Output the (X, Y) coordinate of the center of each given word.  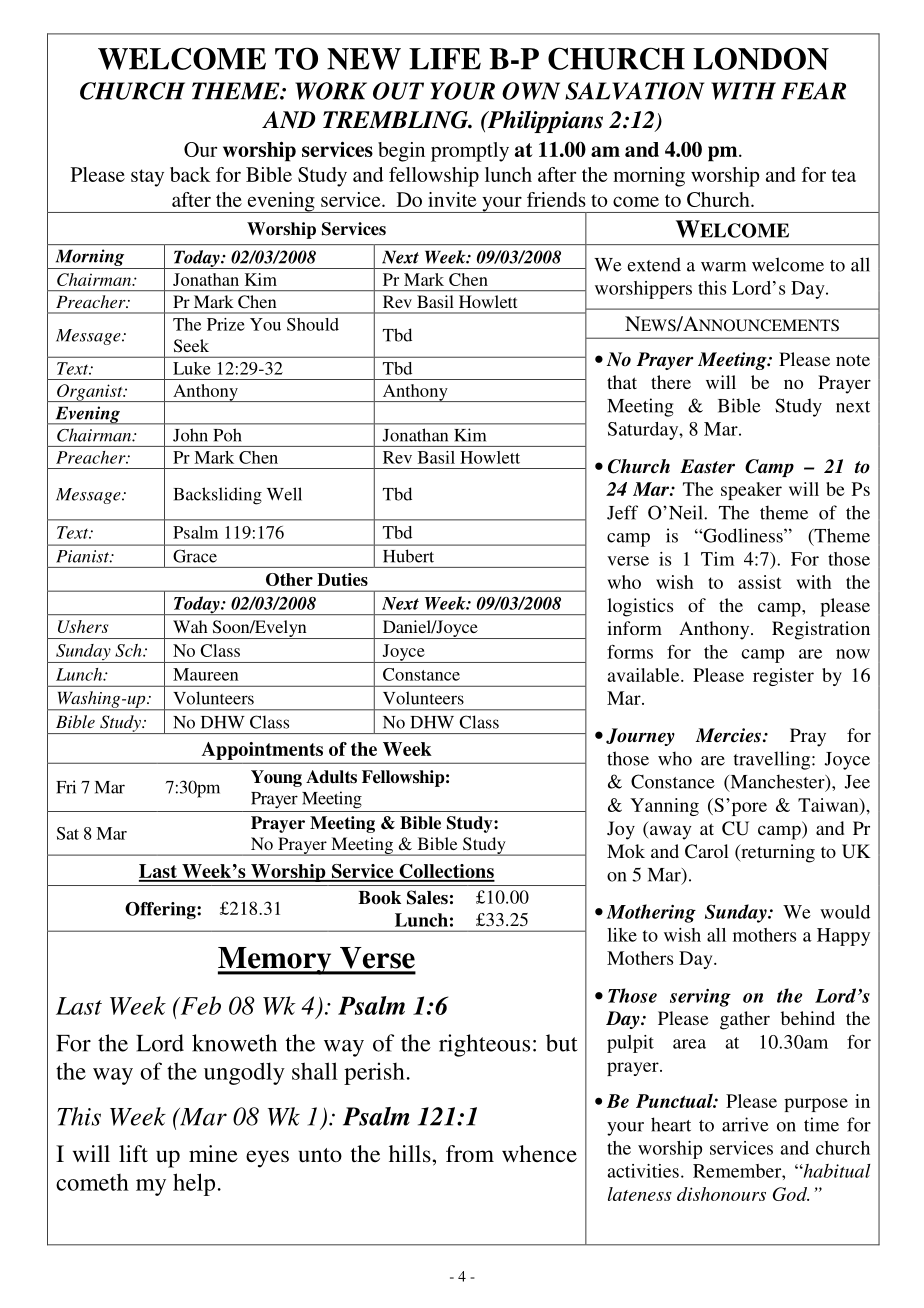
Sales (427, 897)
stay (147, 178)
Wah (190, 626)
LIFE (445, 59)
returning (777, 853)
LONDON (761, 58)
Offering (161, 911)
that (622, 382)
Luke (192, 368)
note (853, 360)
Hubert (408, 556)
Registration (821, 630)
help (194, 1184)
